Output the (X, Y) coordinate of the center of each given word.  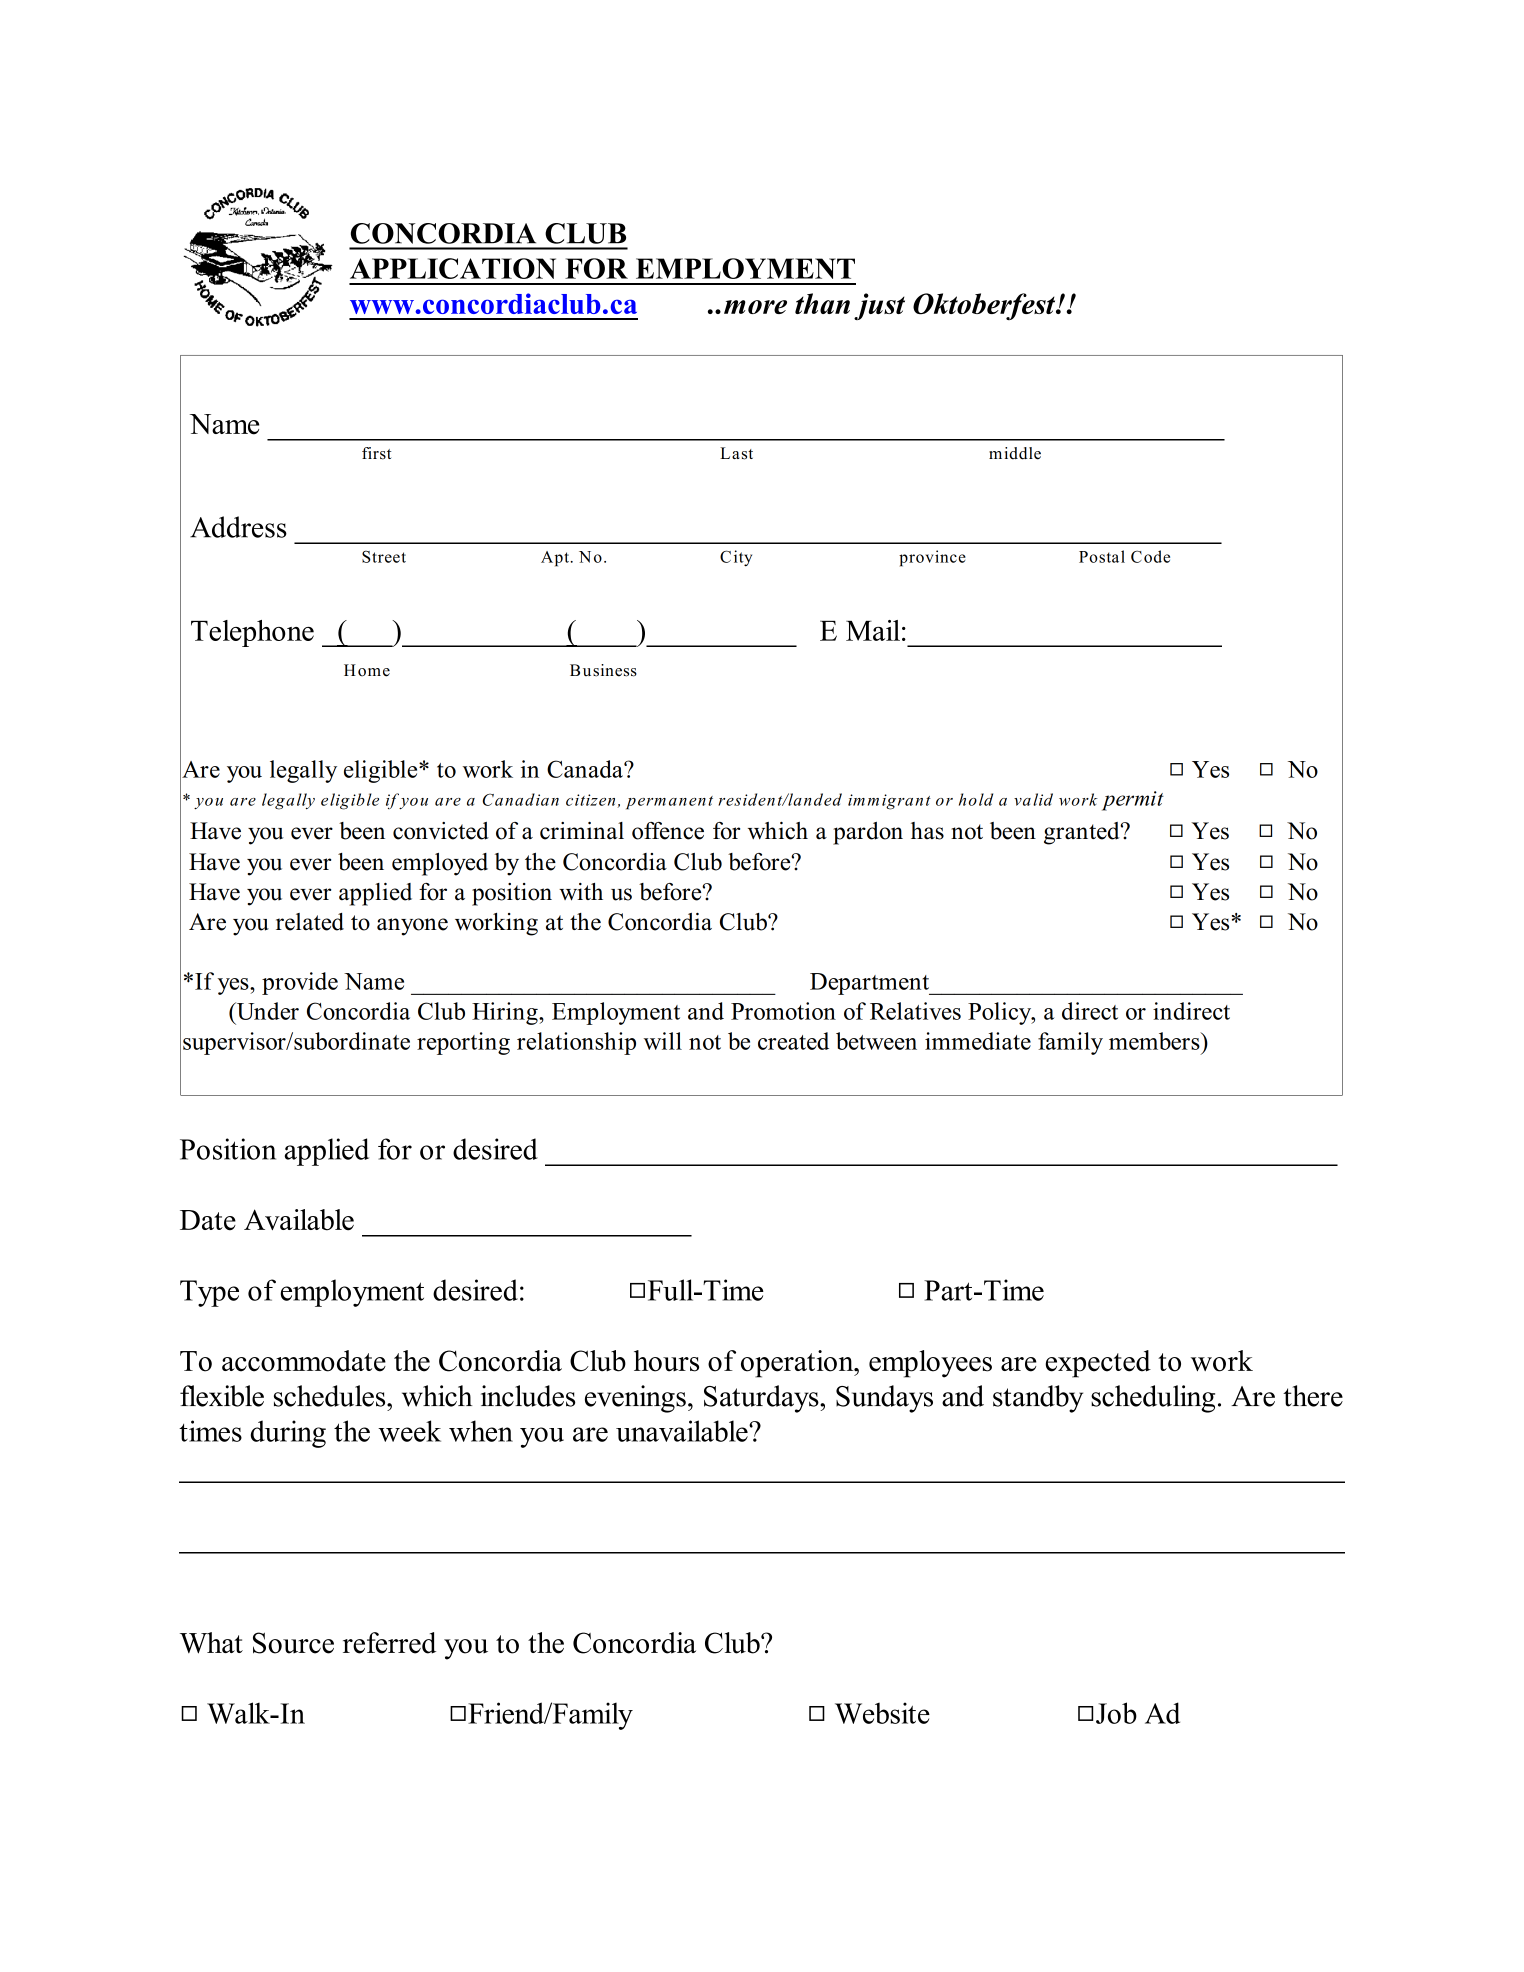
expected (1098, 1364)
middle (1015, 453)
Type (209, 1293)
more (755, 307)
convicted (441, 831)
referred (389, 1643)
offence (668, 831)
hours (666, 1361)
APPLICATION (453, 268)
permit (1133, 801)
